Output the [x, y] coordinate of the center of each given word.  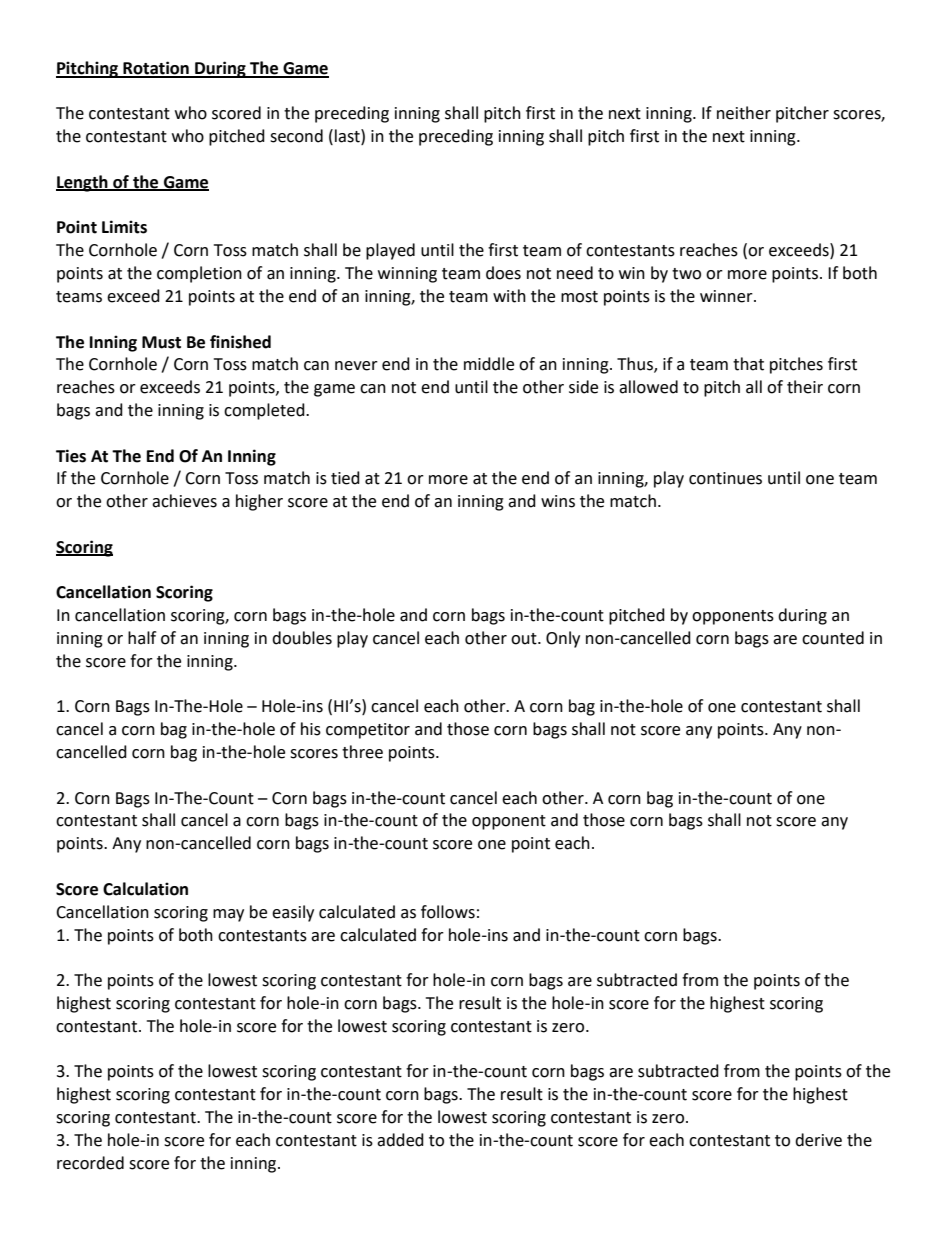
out [525, 639]
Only [563, 639]
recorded [90, 1163]
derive [818, 1140]
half [142, 638]
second [296, 136]
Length [83, 183]
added [400, 1140]
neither [744, 113]
